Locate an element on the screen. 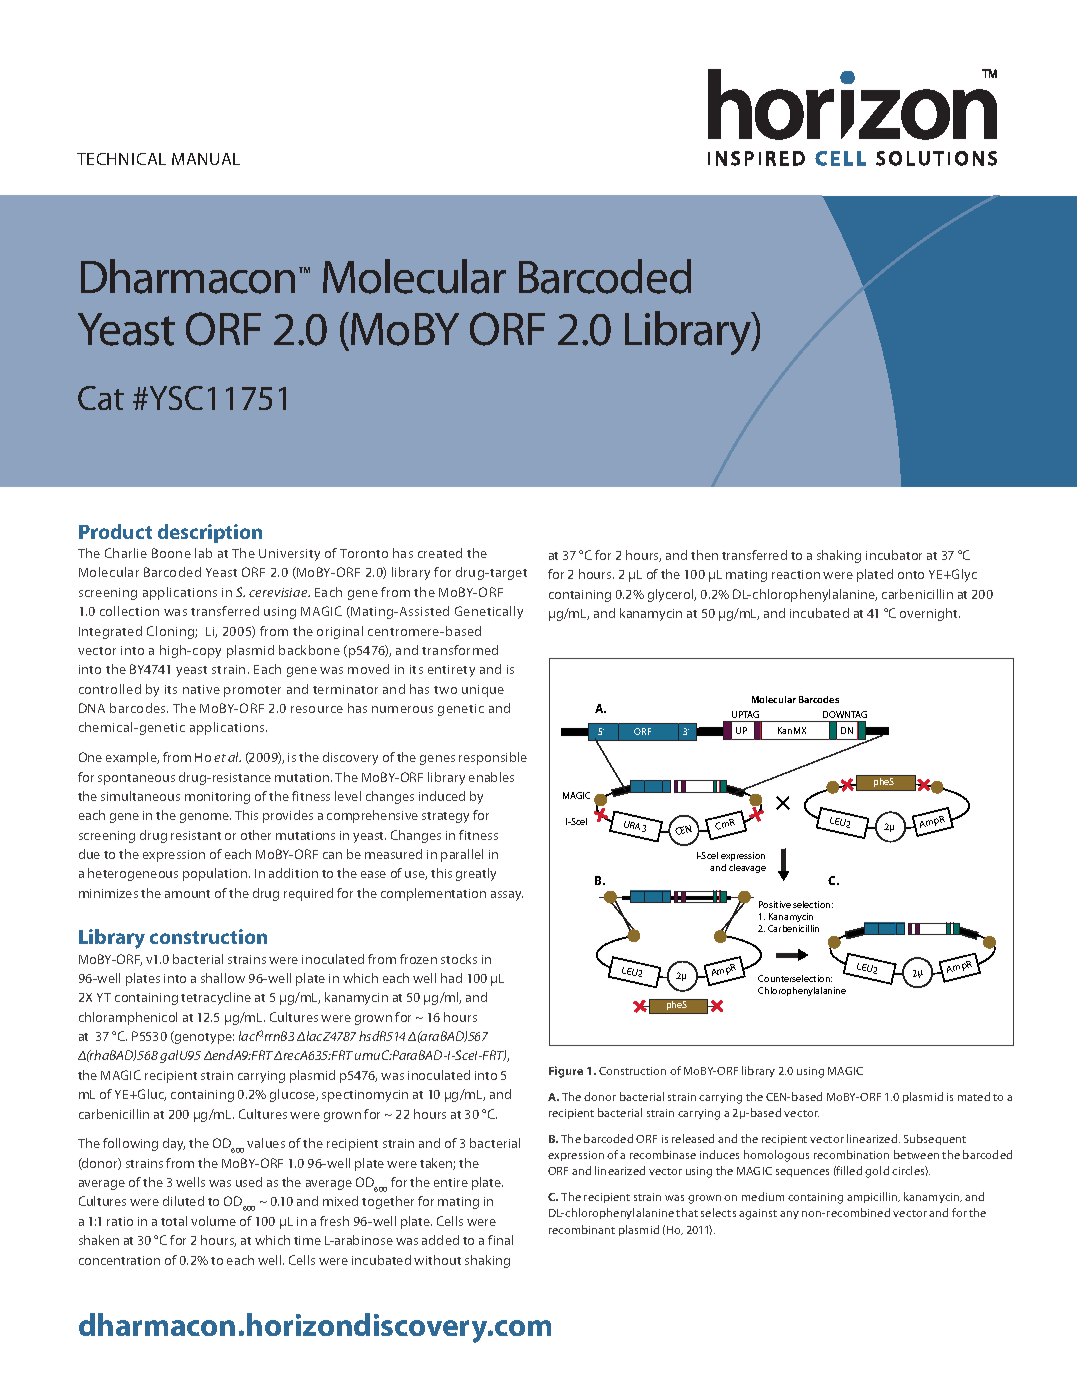  volume is located at coordinates (213, 1221).
